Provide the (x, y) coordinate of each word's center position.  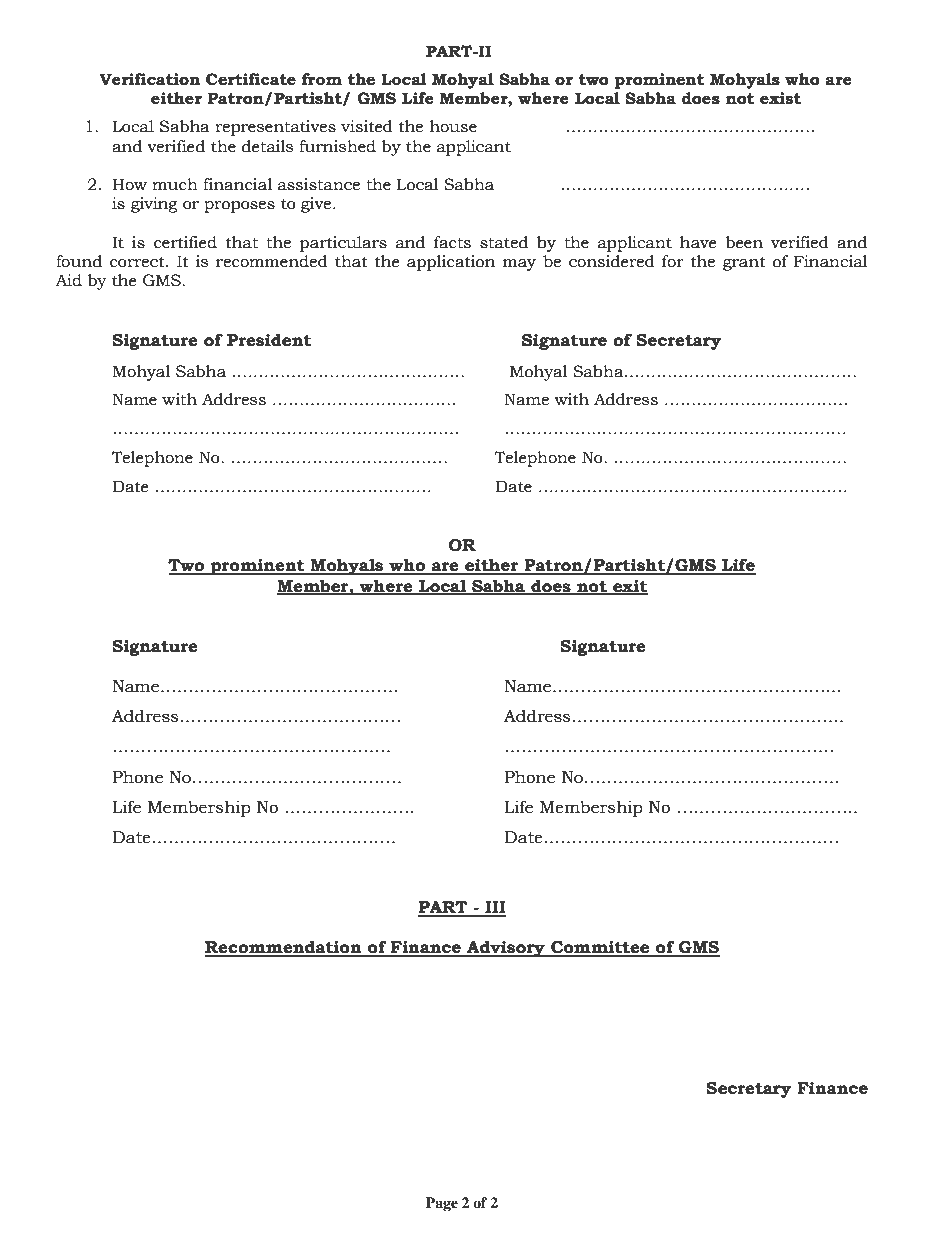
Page (442, 1204)
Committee (600, 948)
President (269, 340)
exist (780, 98)
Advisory (506, 948)
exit (629, 587)
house (453, 126)
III (494, 908)
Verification (149, 79)
